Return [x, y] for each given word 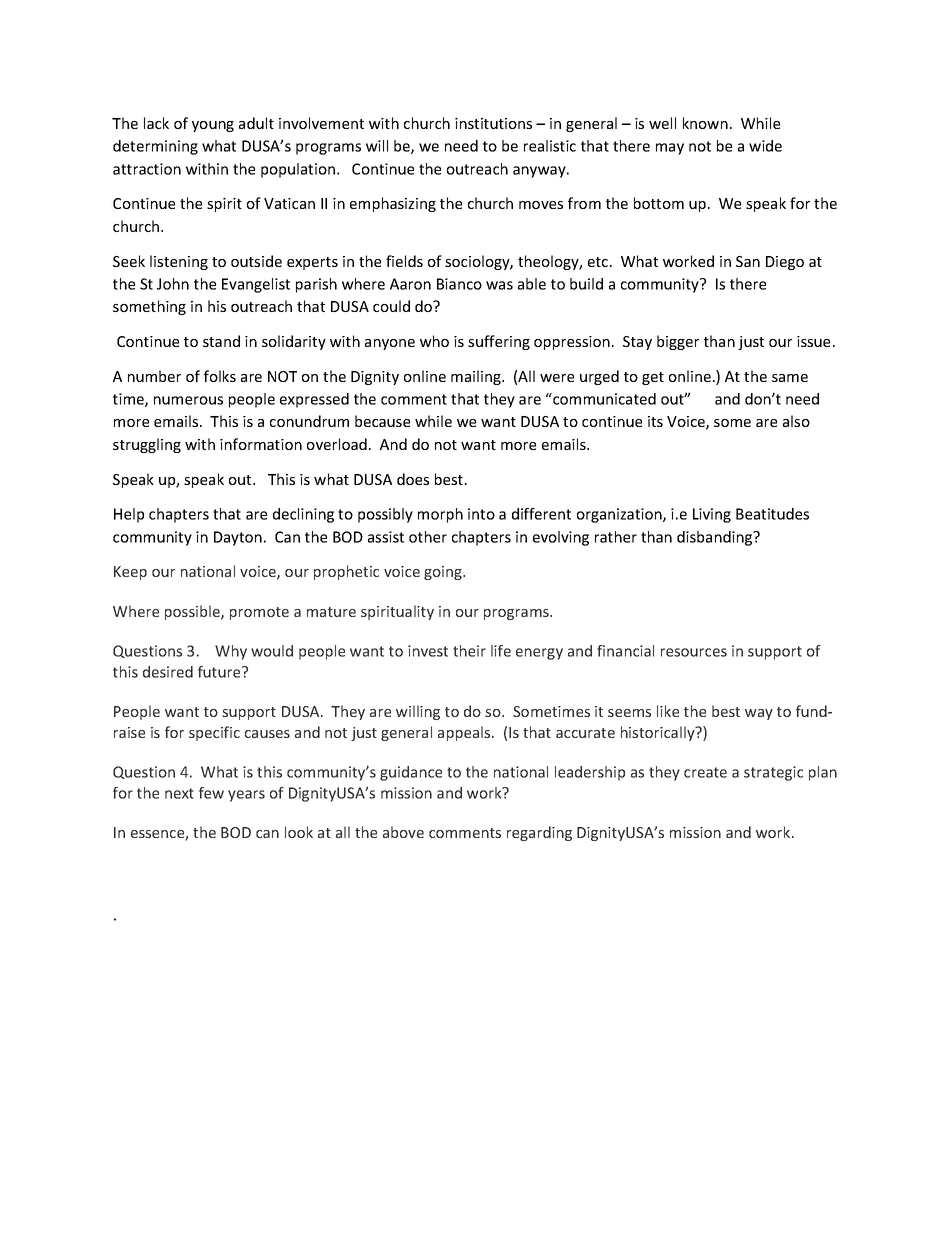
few [211, 793]
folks [220, 376]
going [444, 573]
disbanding [716, 538]
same [790, 378]
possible [193, 612]
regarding [539, 833]
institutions [493, 123]
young [213, 126]
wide [765, 146]
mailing [477, 377]
